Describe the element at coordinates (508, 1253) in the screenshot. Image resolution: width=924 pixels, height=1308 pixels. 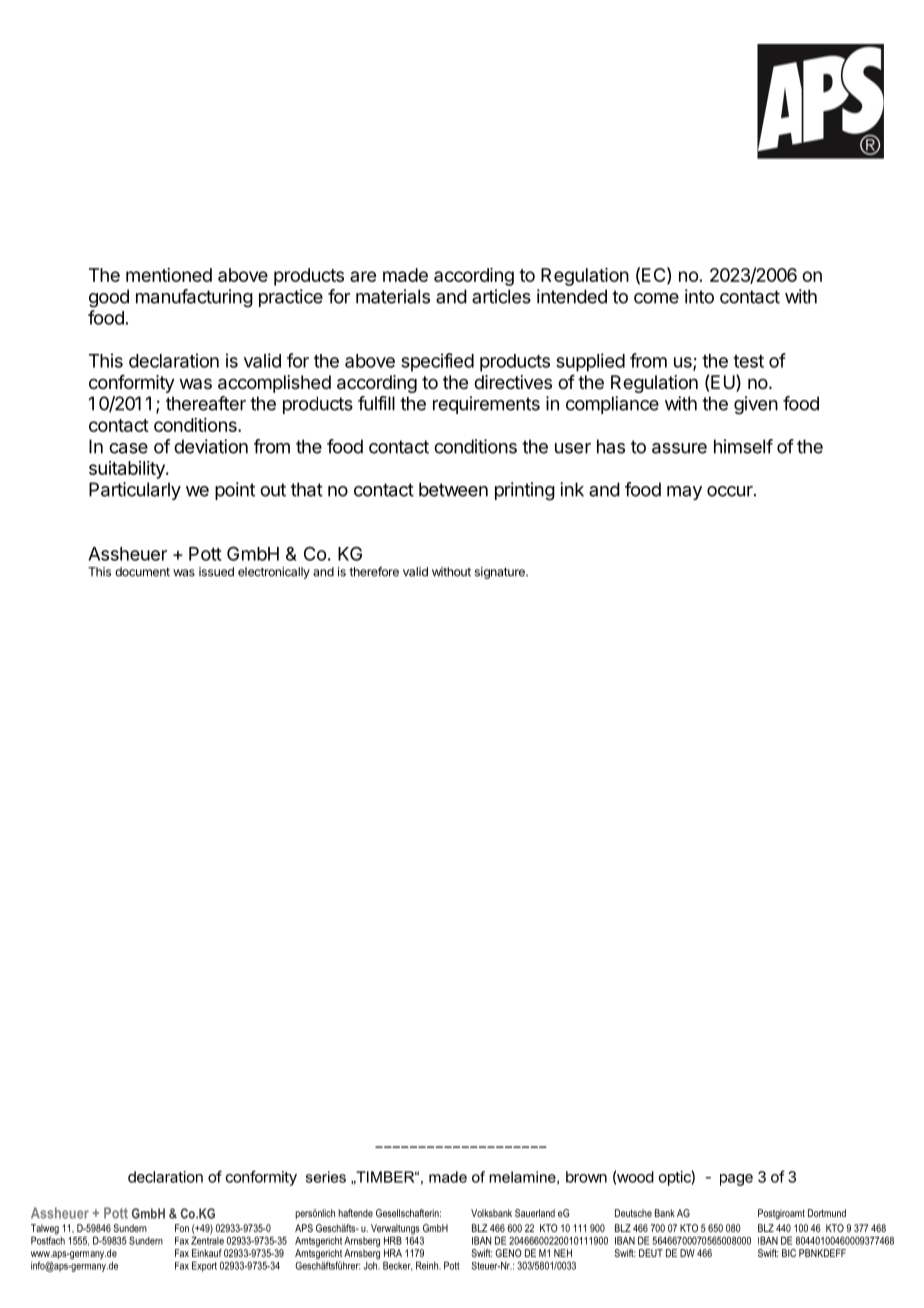
I see `GENO` at that location.
